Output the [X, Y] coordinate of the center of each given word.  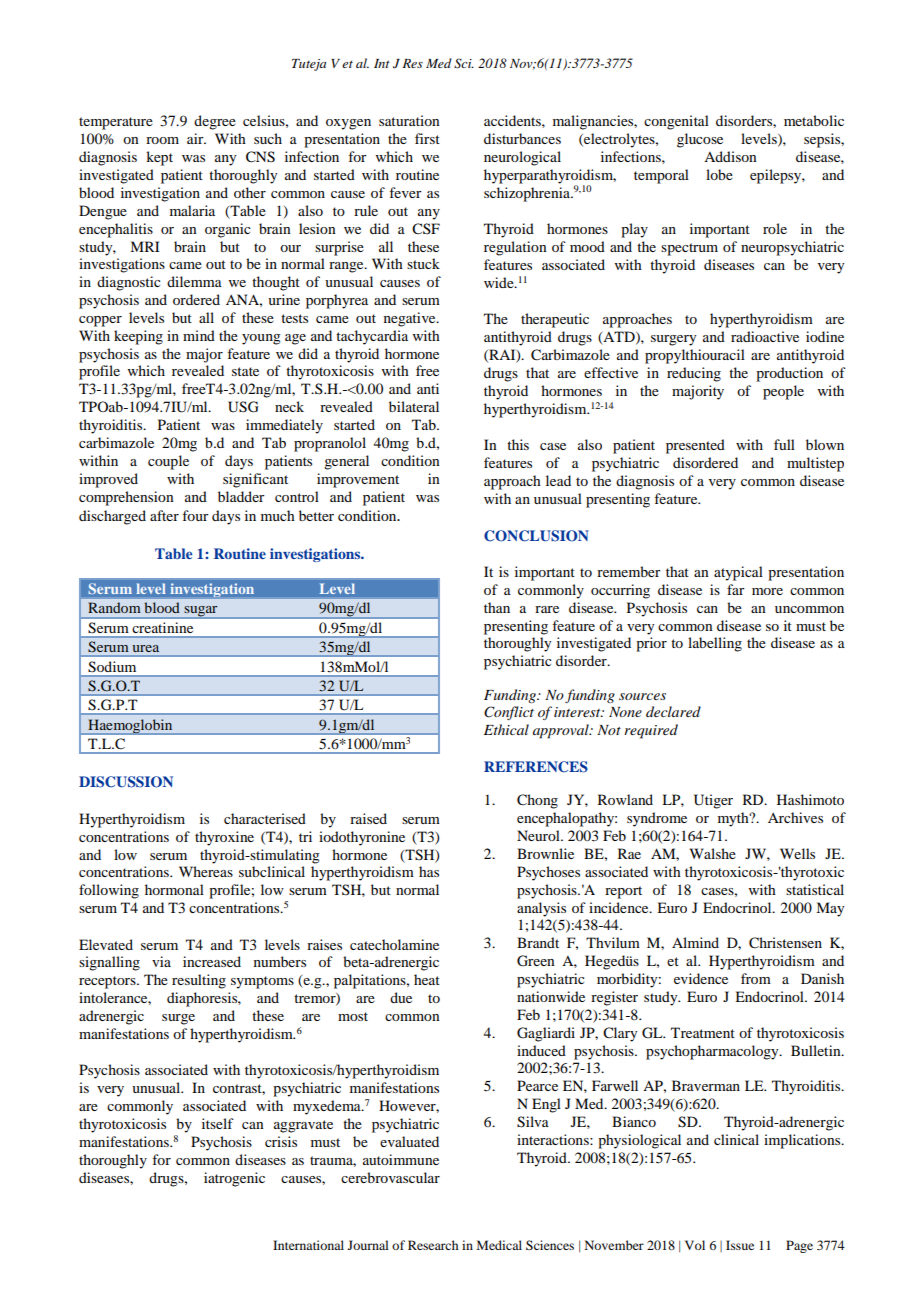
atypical [738, 573]
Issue [740, 1245]
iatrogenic [234, 1179]
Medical [499, 1245]
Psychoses [548, 873]
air [196, 138]
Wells [797, 853]
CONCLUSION [536, 536]
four [195, 515]
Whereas [206, 871]
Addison [730, 156]
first [427, 138]
